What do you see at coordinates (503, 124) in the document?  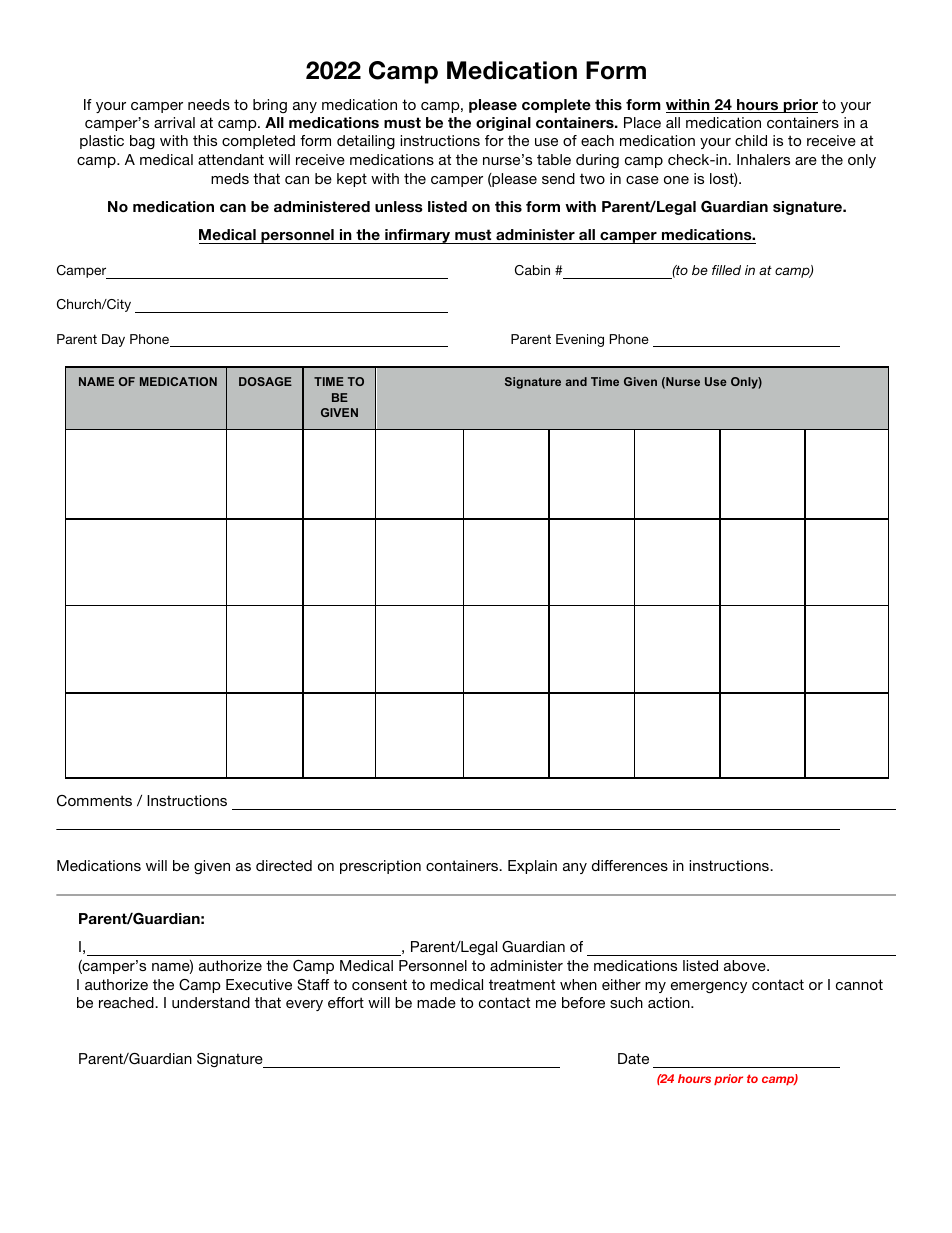 I see `original` at bounding box center [503, 124].
